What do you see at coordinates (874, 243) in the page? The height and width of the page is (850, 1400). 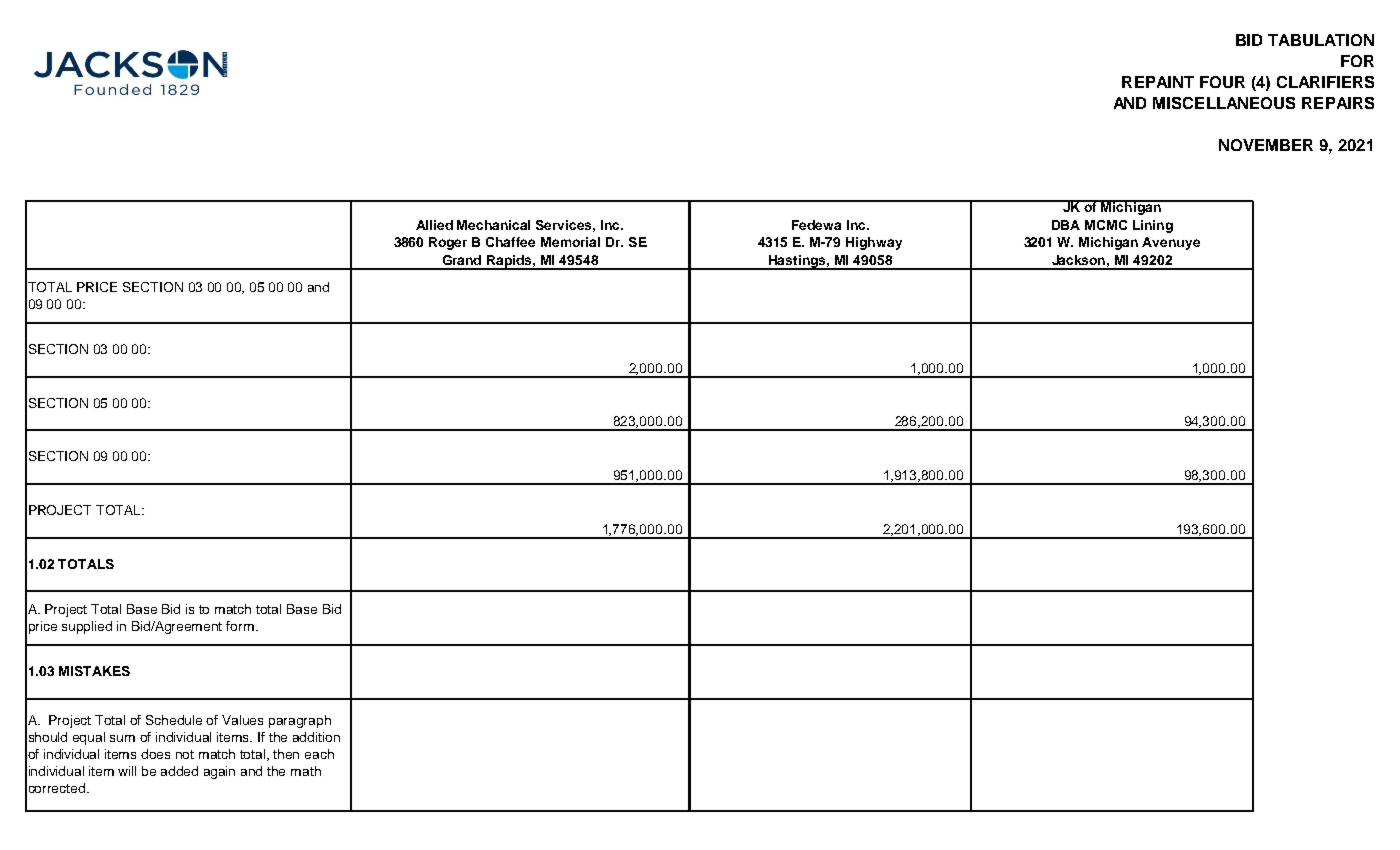 I see `Highway` at bounding box center [874, 243].
